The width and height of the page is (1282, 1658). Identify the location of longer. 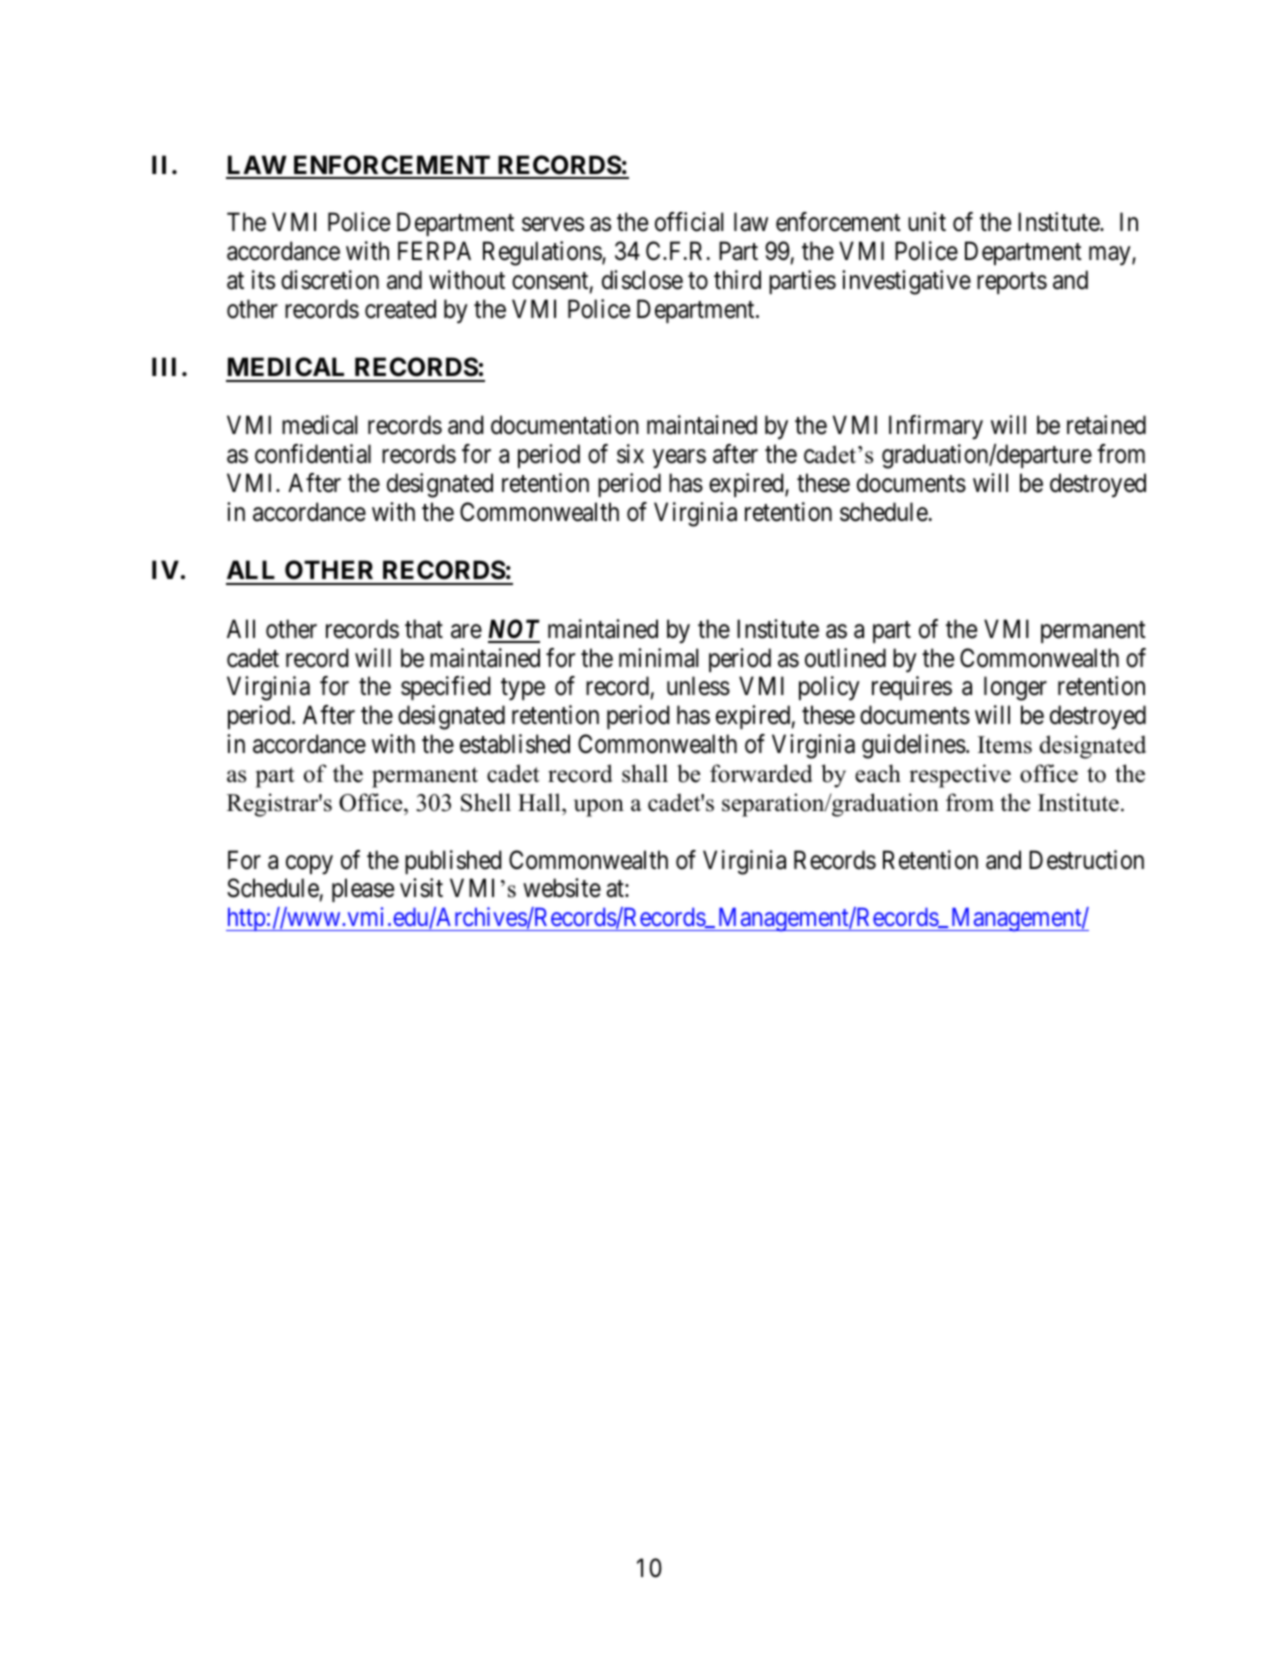
(1015, 688).
